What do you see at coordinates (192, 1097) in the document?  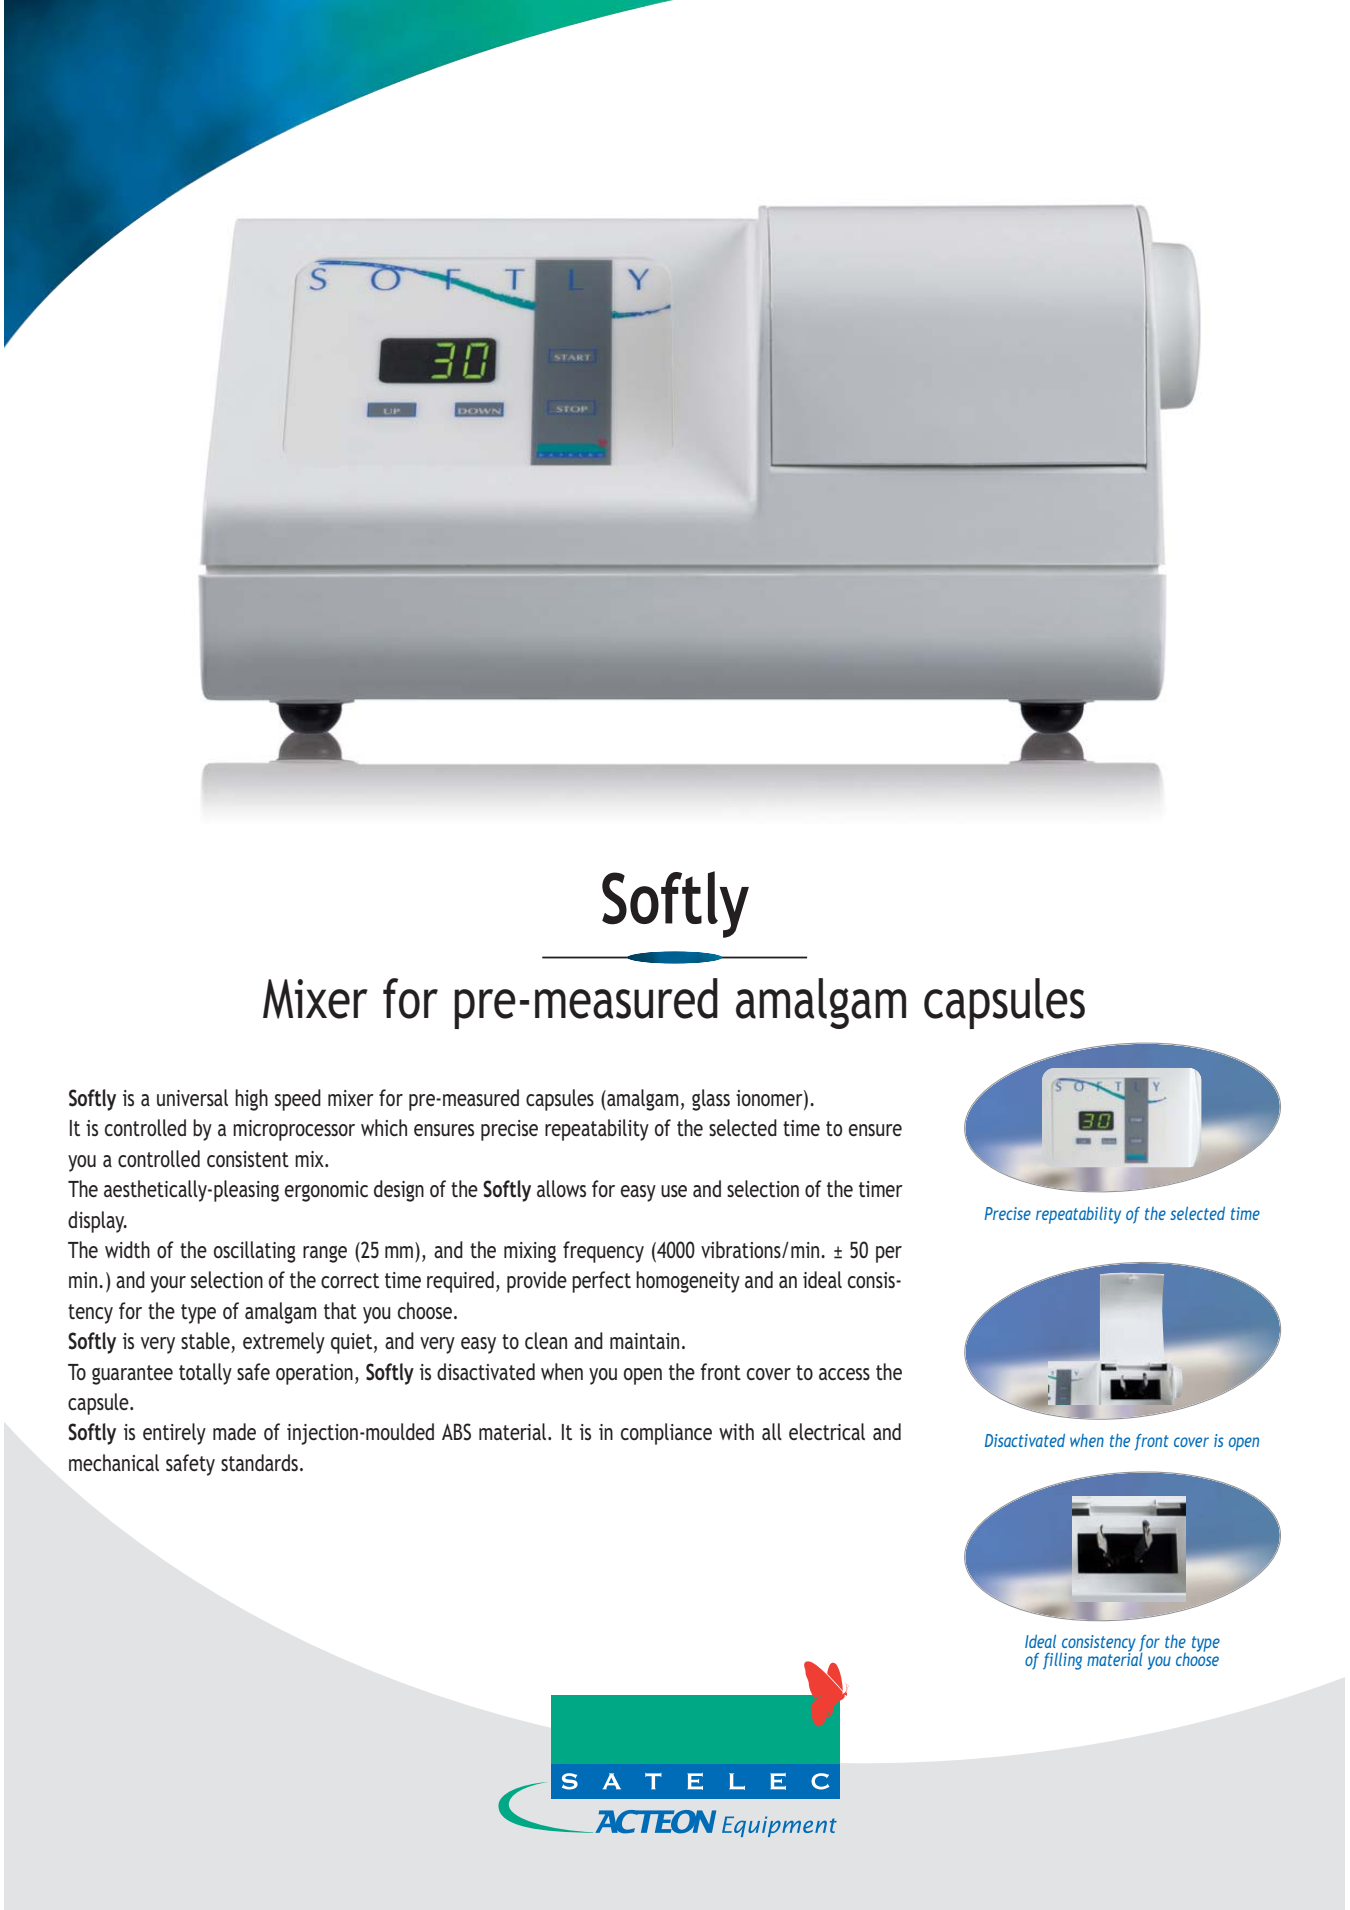 I see `universal` at bounding box center [192, 1097].
